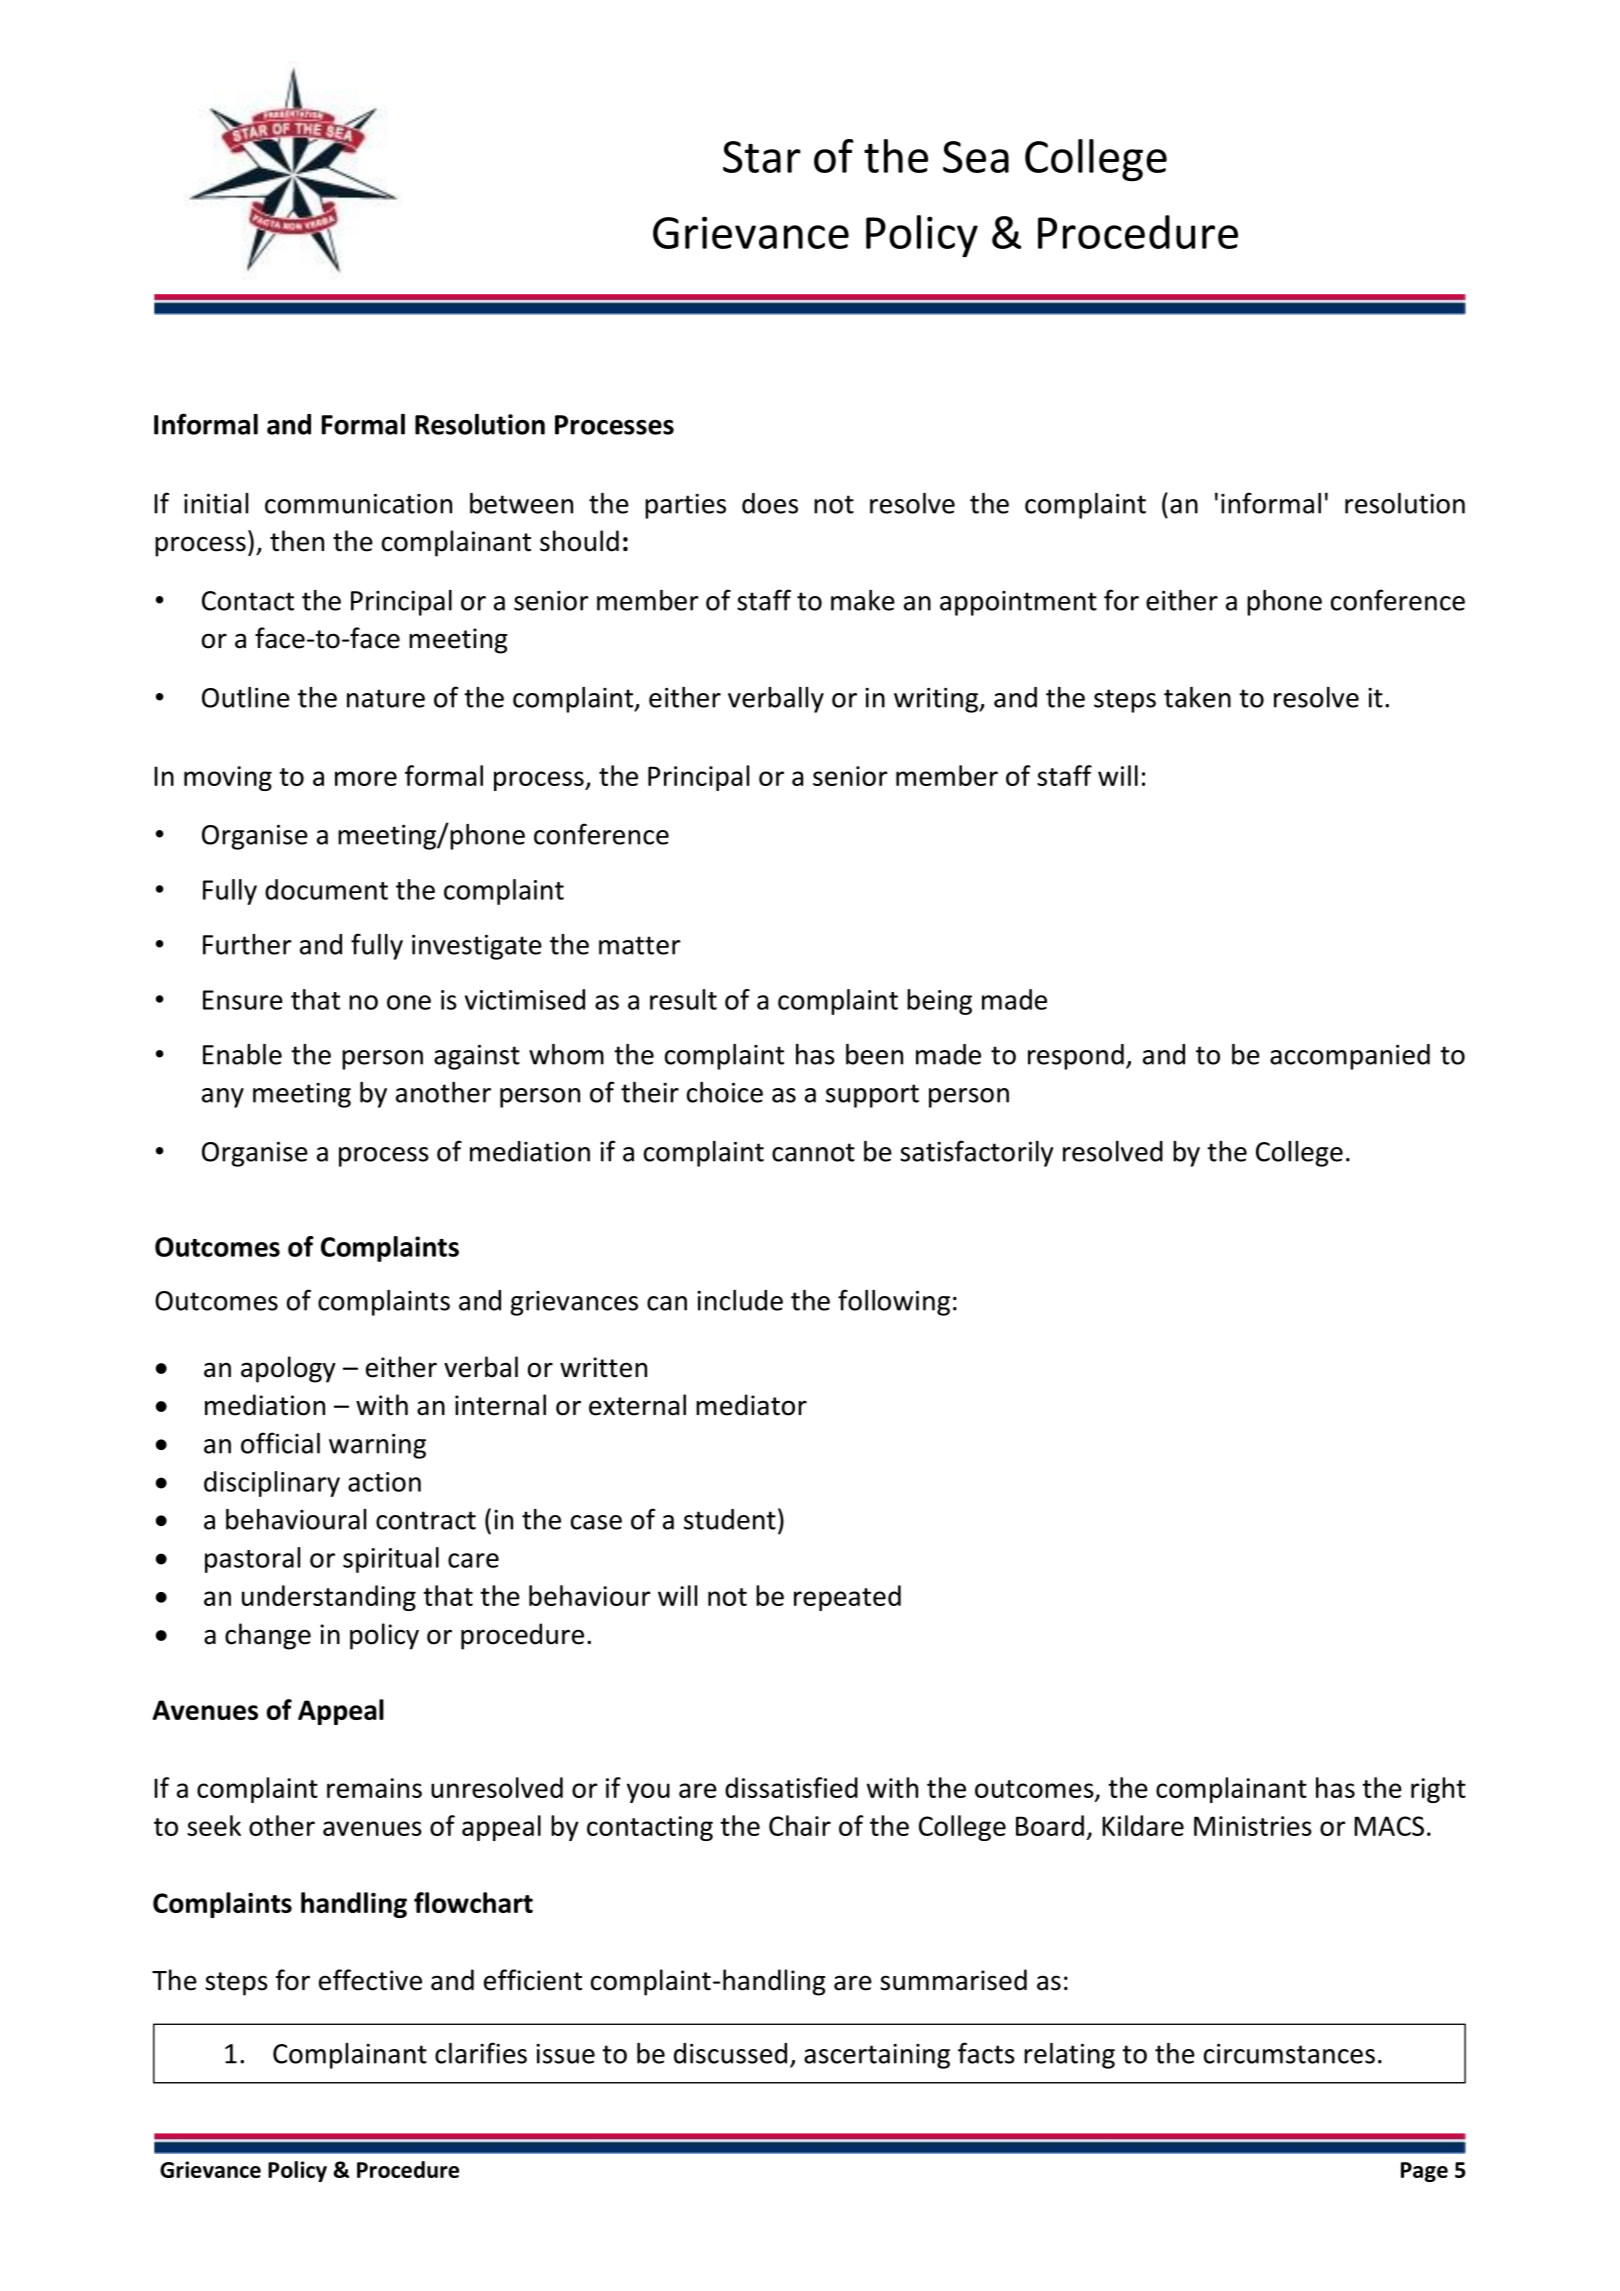  What do you see at coordinates (358, 504) in the document?
I see `communication` at bounding box center [358, 504].
